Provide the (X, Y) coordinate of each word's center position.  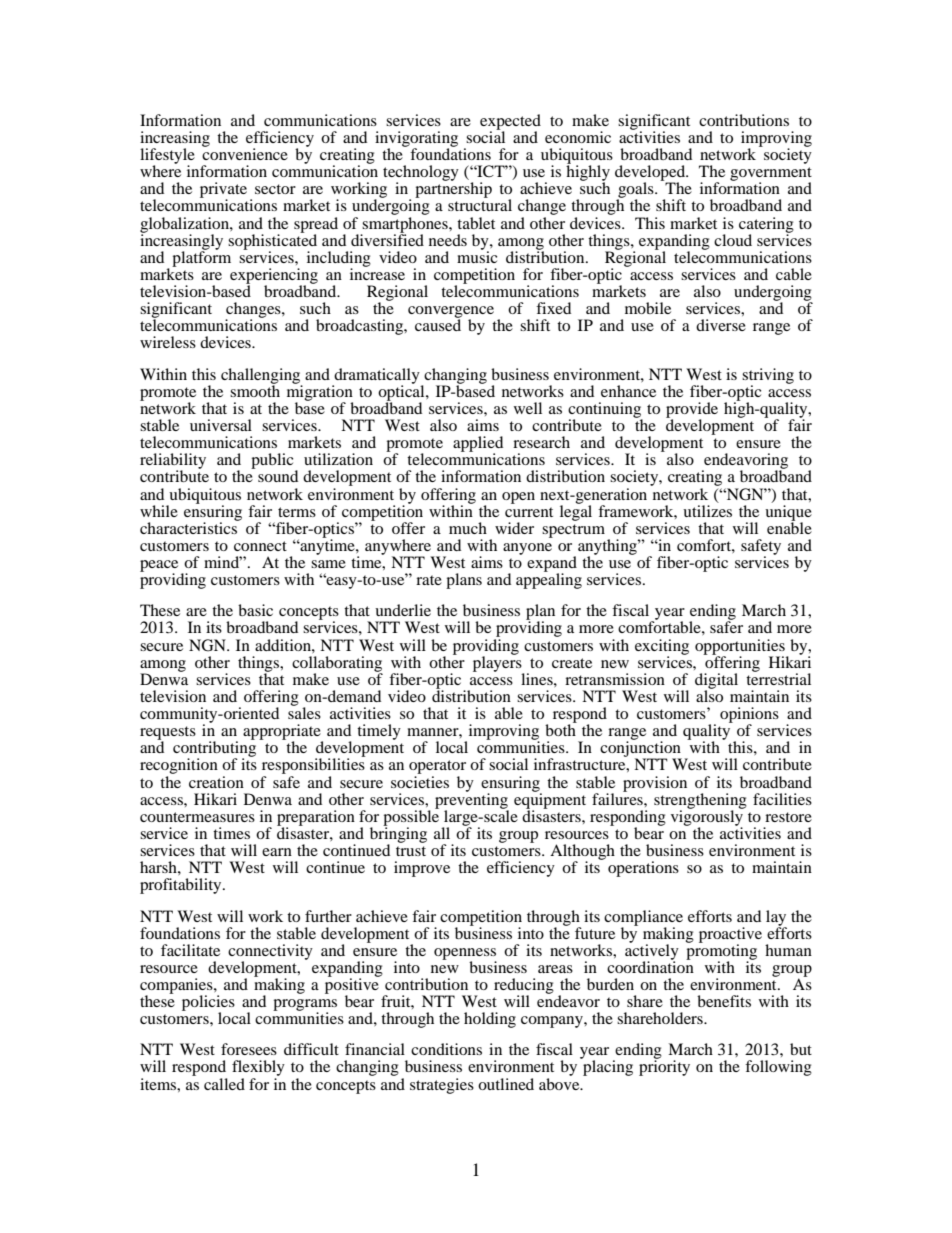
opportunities (741, 648)
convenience (245, 153)
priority (664, 1067)
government (771, 175)
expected (510, 123)
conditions (446, 1049)
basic (255, 610)
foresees (249, 1049)
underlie (403, 610)
